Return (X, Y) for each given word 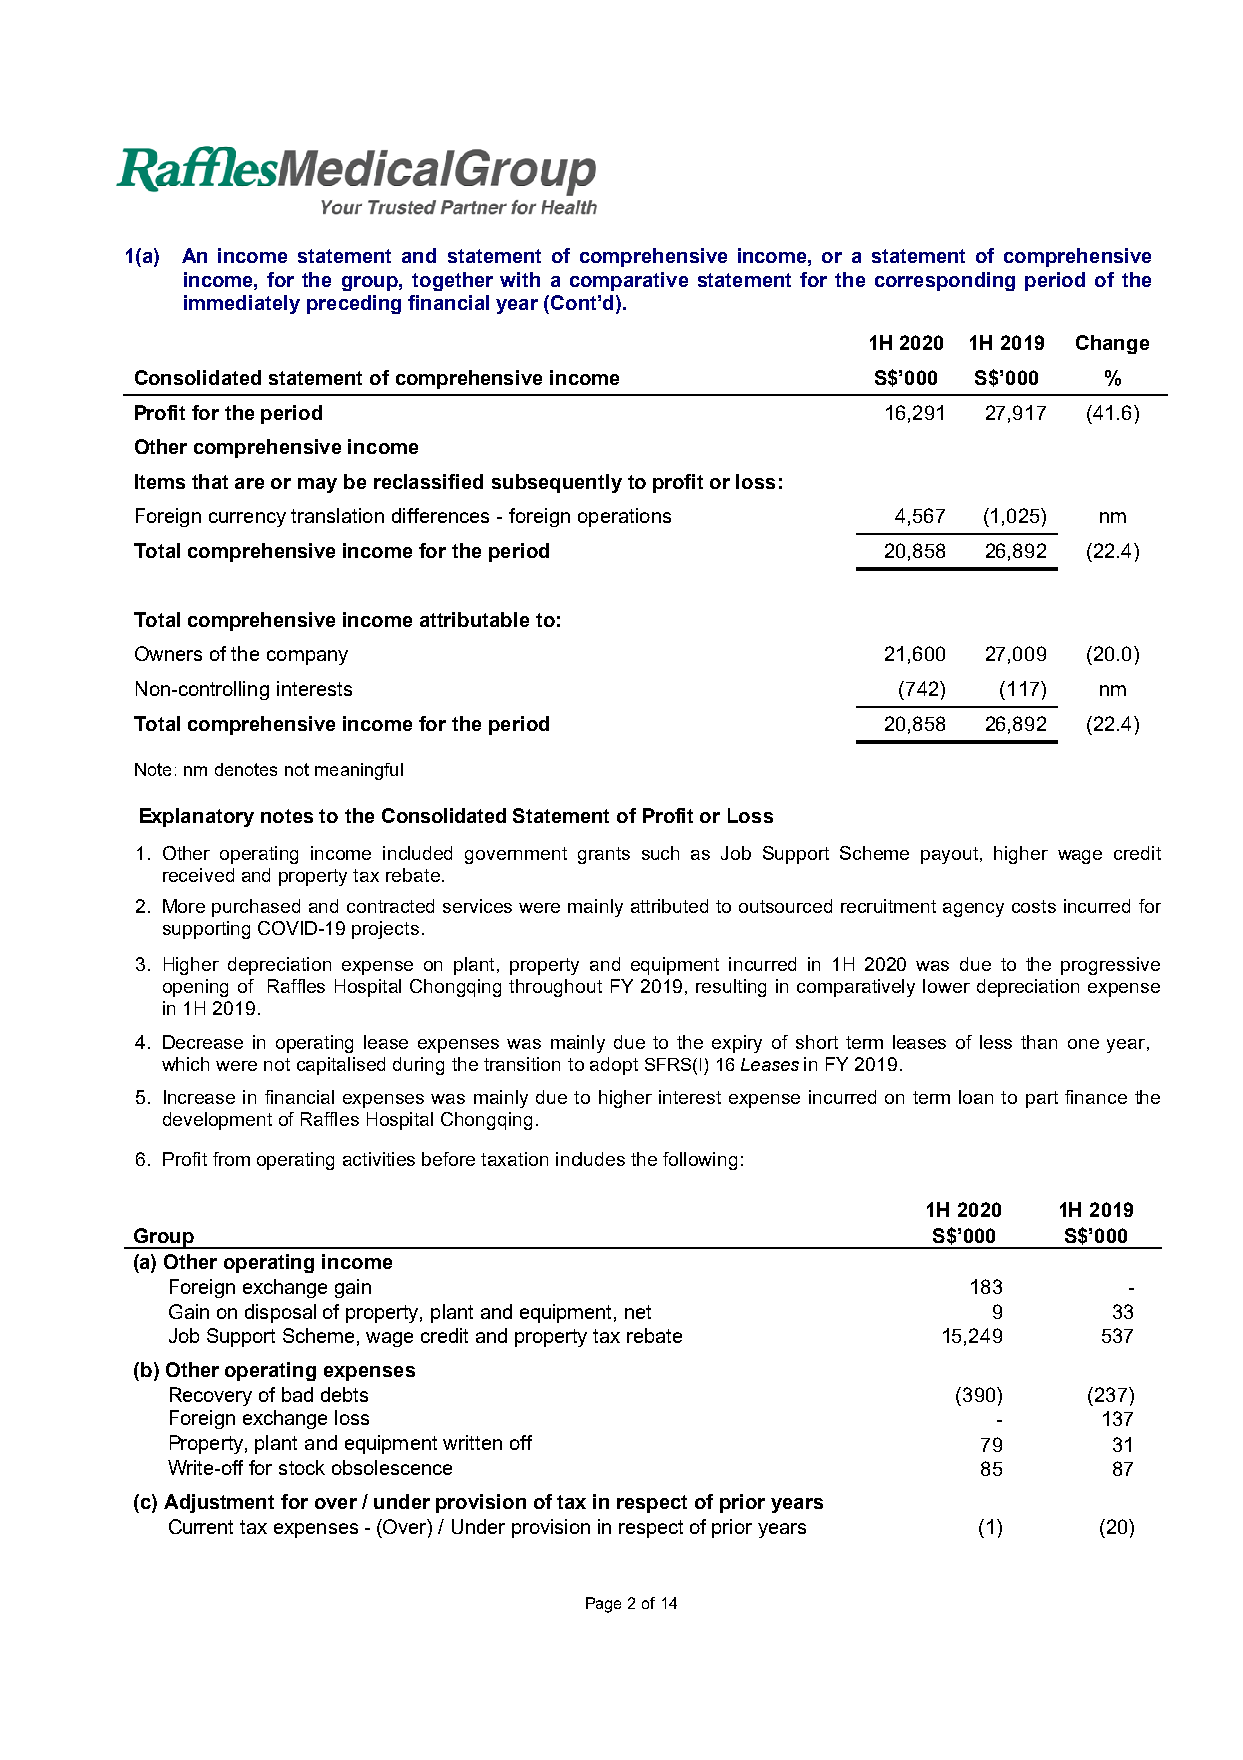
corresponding (945, 281)
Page (603, 1605)
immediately (242, 304)
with (520, 279)
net (638, 1312)
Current (201, 1526)
